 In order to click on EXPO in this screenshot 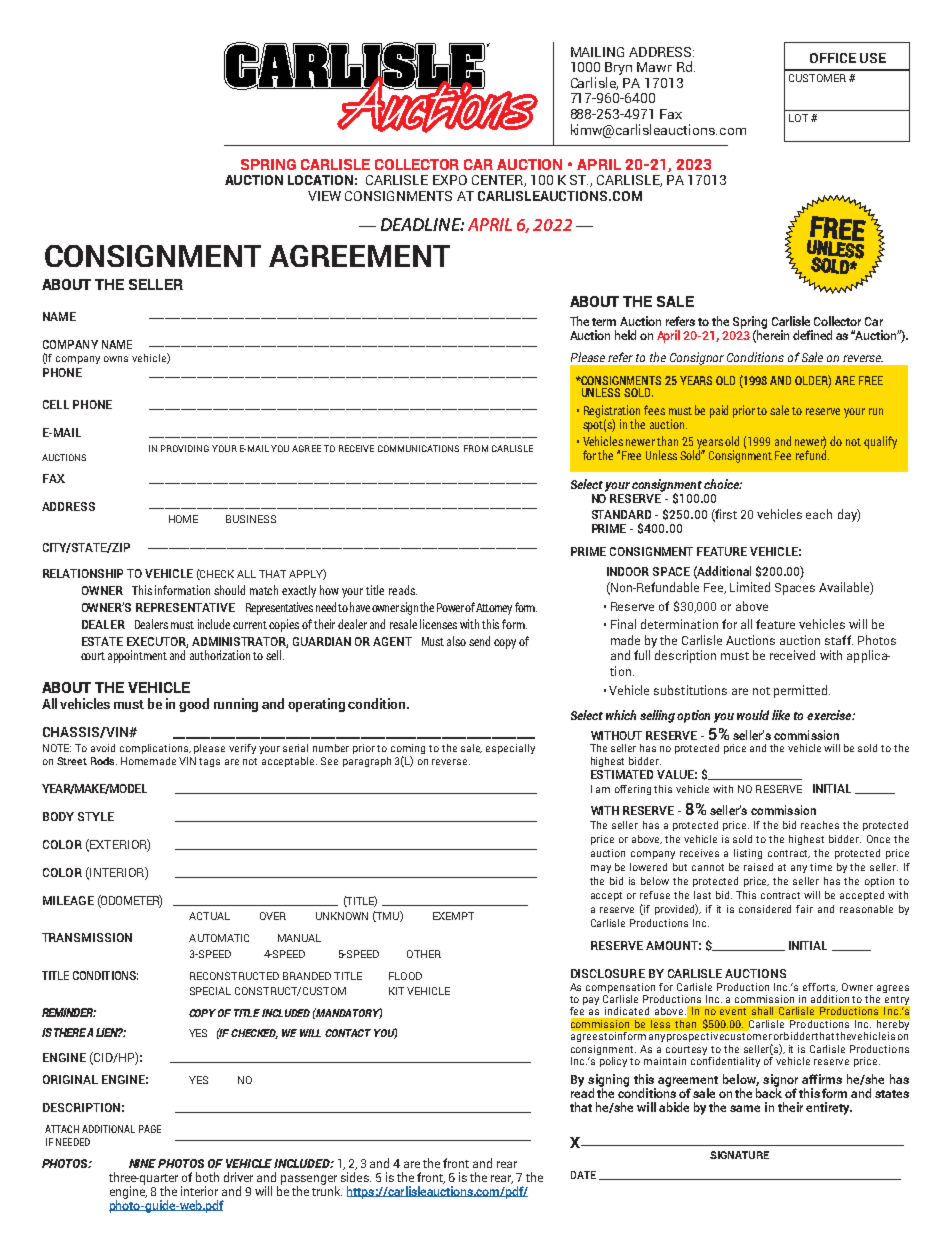, I will do `click(450, 180)`.
